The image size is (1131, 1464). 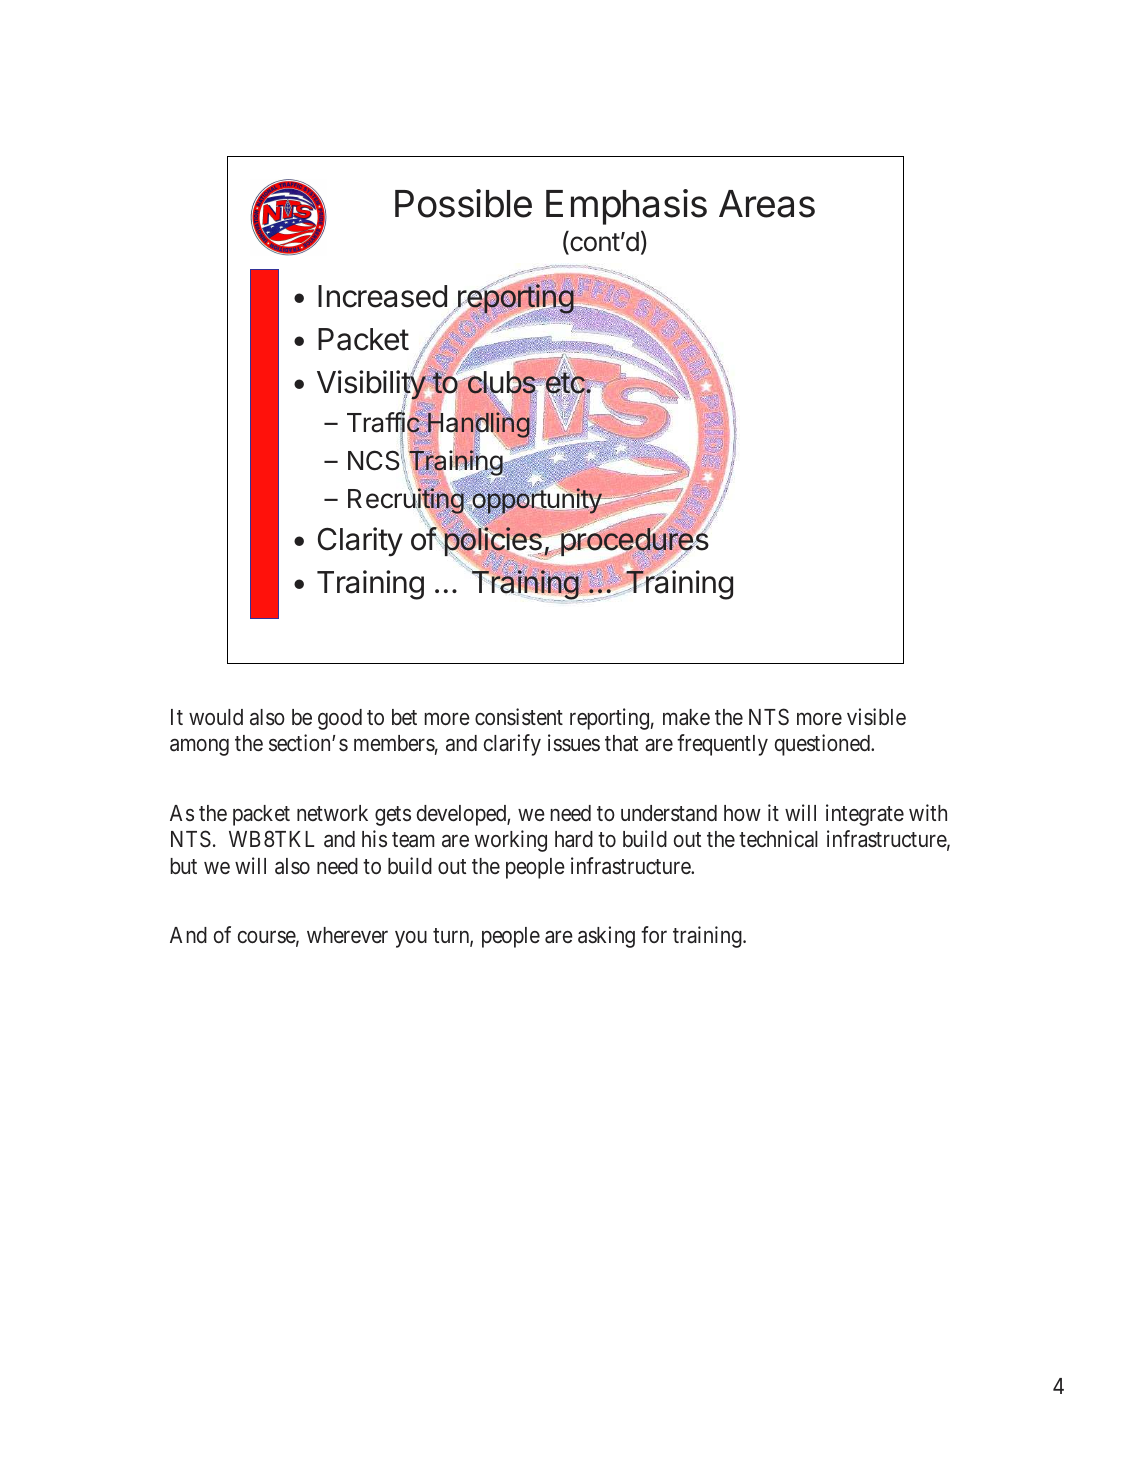 What do you see at coordinates (463, 203) in the screenshot?
I see `Possible` at bounding box center [463, 203].
